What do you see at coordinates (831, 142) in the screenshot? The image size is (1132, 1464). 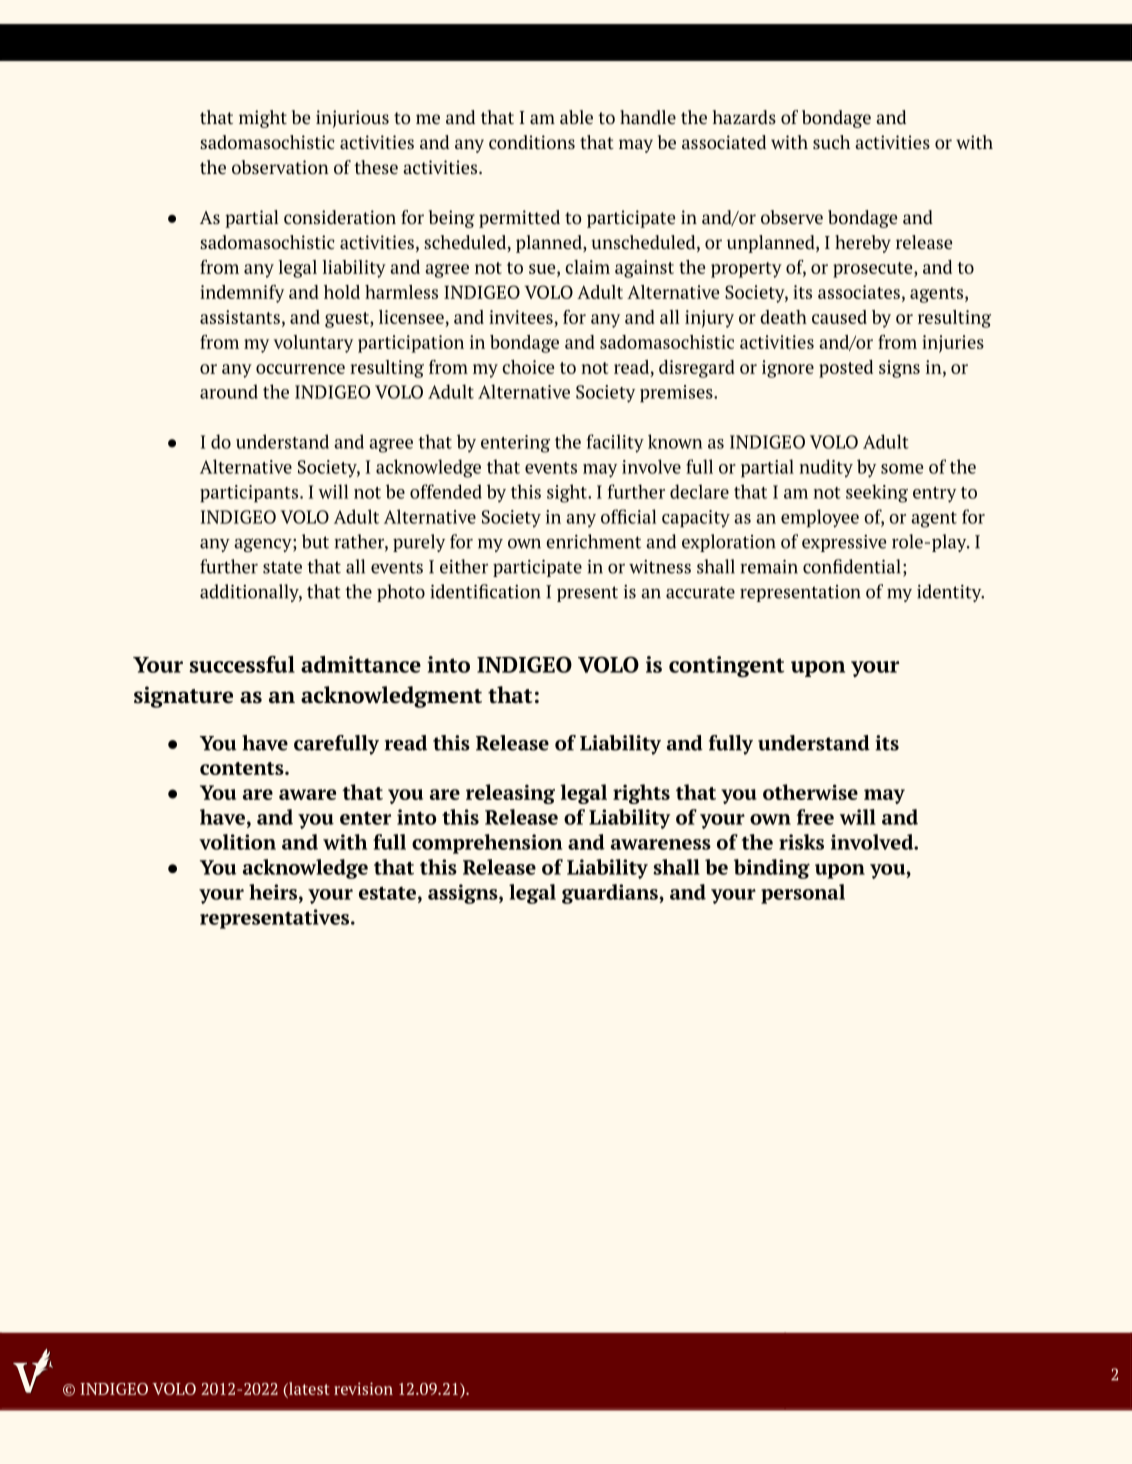 I see `such` at bounding box center [831, 142].
